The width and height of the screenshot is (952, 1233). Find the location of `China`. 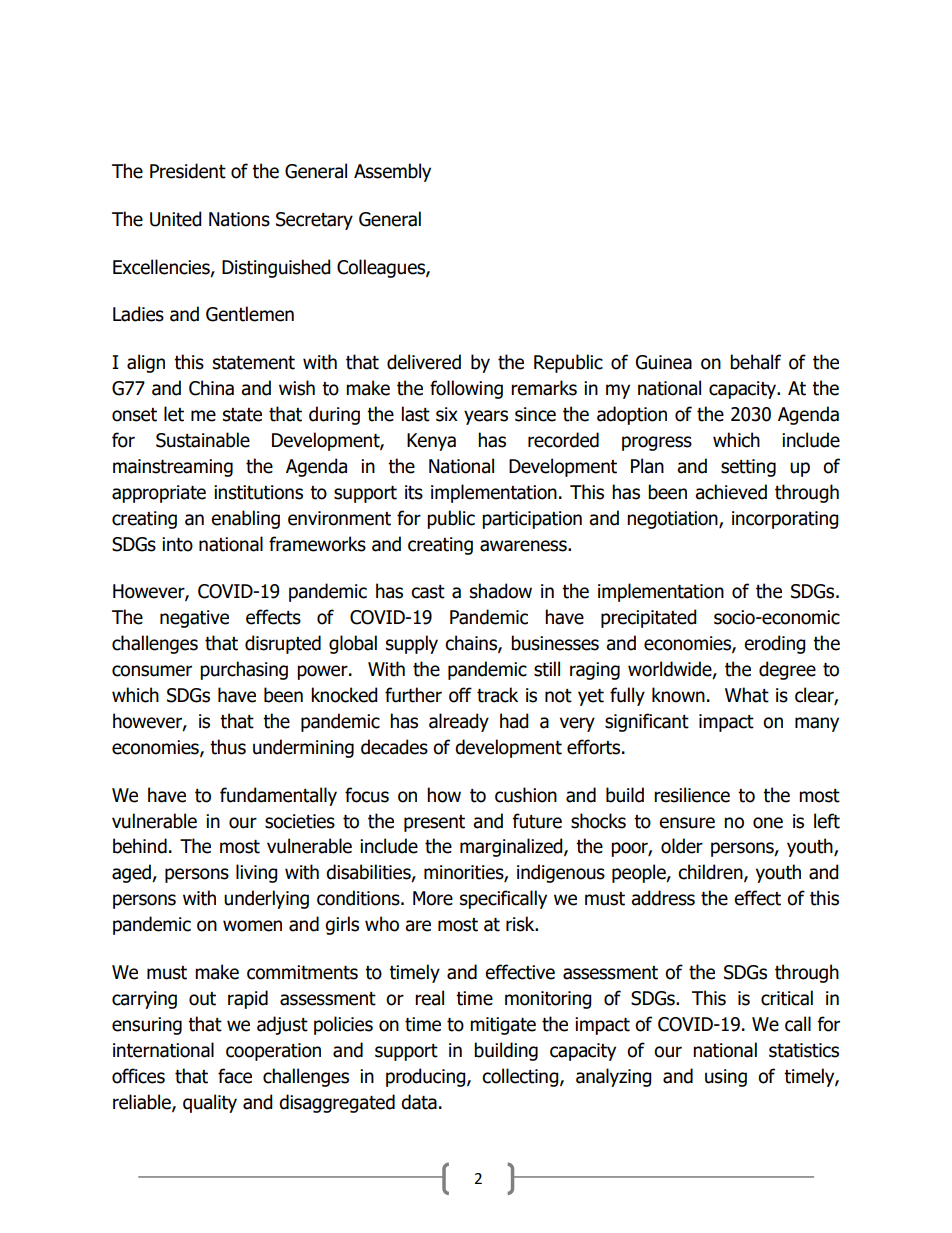

China is located at coordinates (211, 388).
